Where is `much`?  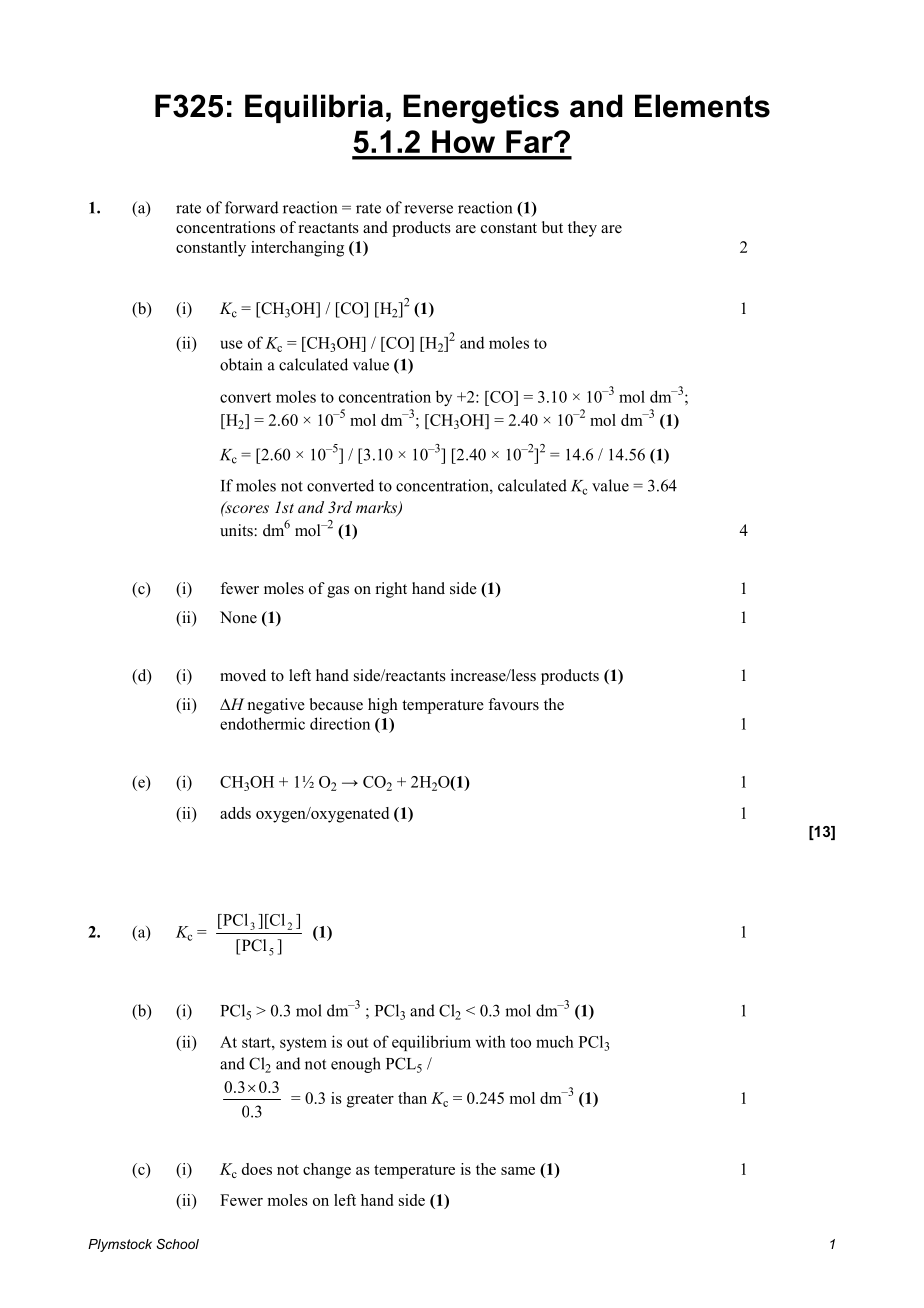 much is located at coordinates (555, 1041).
